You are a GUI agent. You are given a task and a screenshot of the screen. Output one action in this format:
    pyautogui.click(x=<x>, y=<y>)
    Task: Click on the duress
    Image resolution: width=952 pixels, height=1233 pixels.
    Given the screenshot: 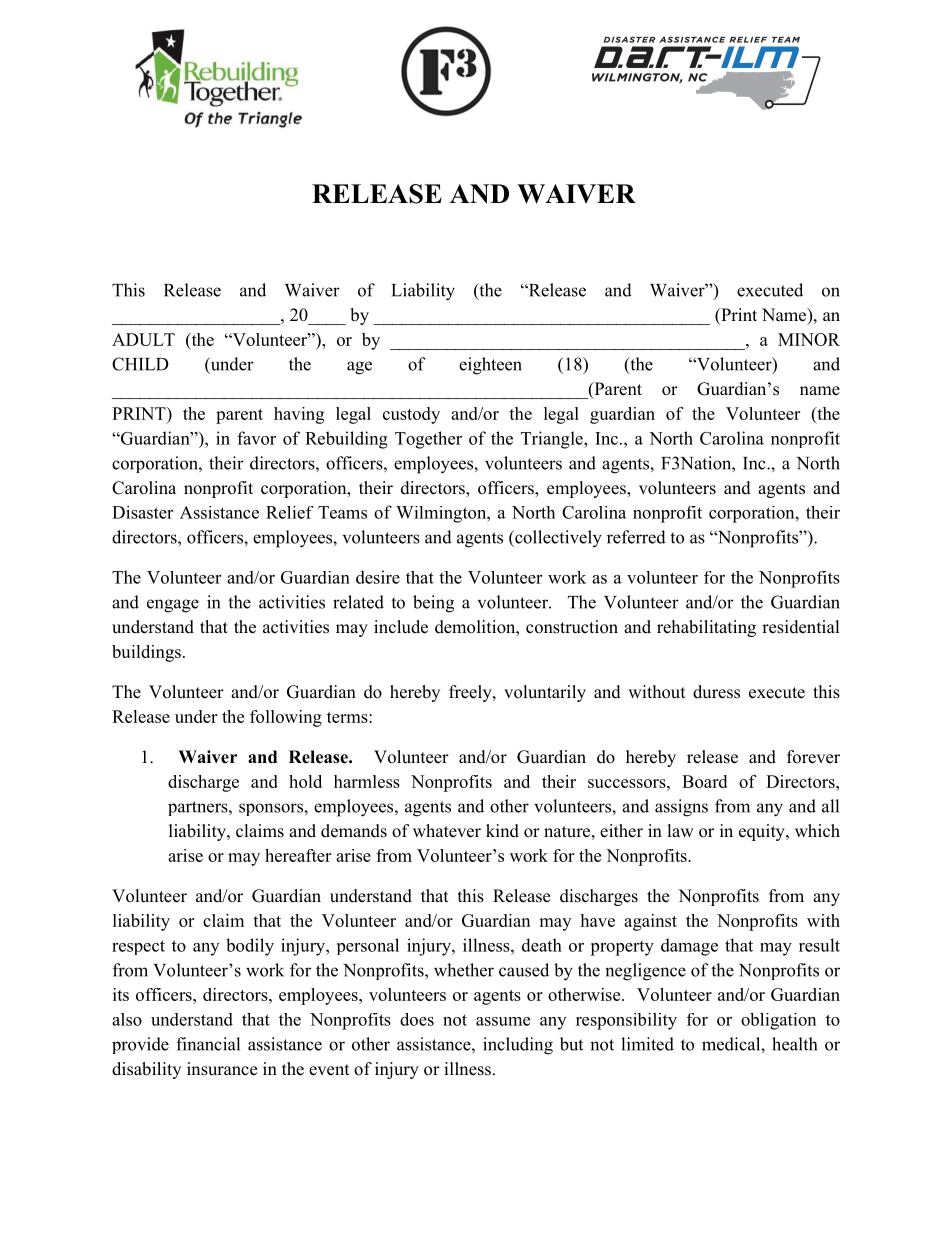 What is the action you would take?
    pyautogui.click(x=716, y=692)
